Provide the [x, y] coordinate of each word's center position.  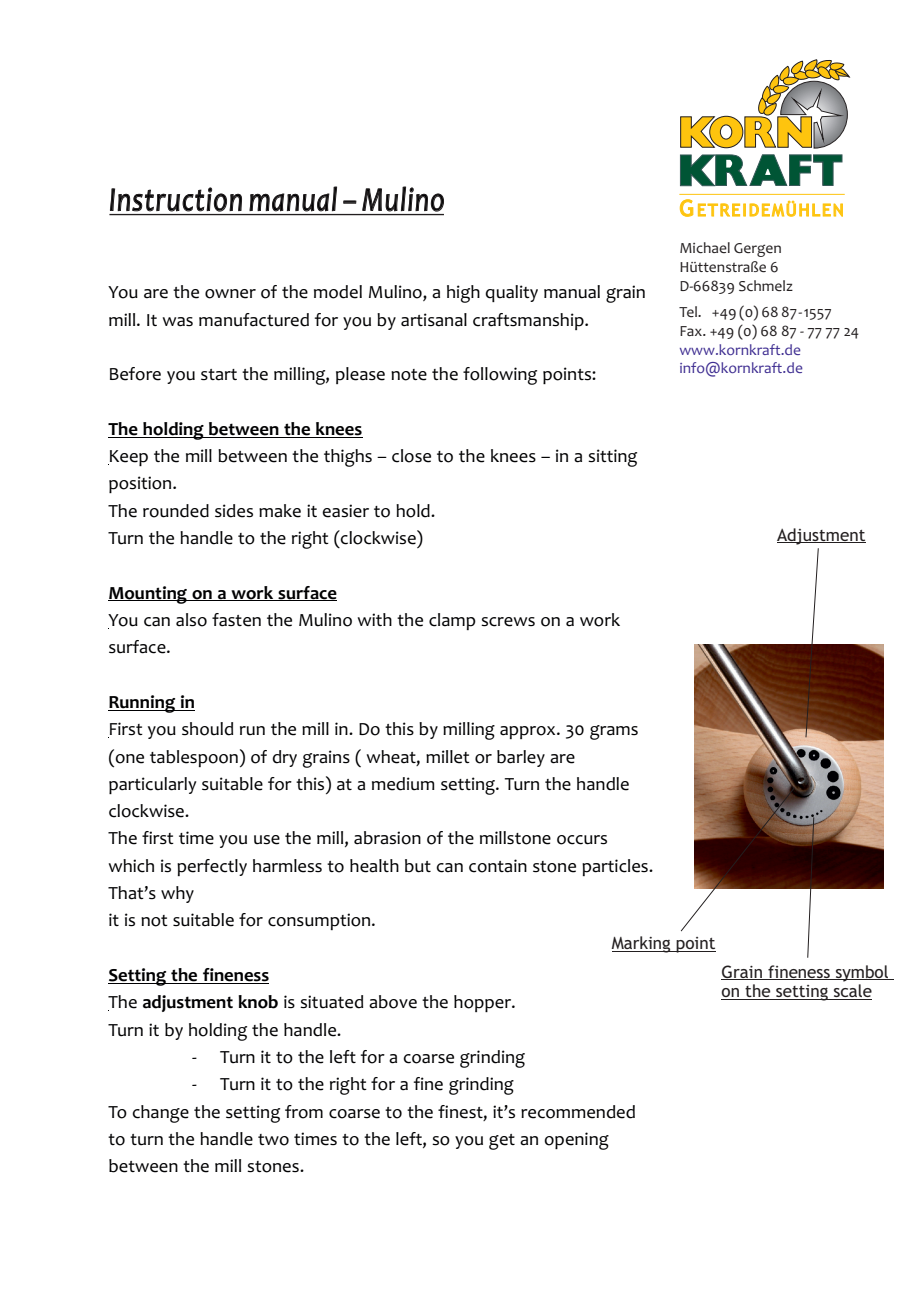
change [160, 1114]
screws [508, 622]
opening [576, 1141]
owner [230, 294]
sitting [612, 458]
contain [498, 866]
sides [234, 511]
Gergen [757, 250]
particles [616, 867]
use [267, 840]
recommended [578, 1112]
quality [511, 293]
